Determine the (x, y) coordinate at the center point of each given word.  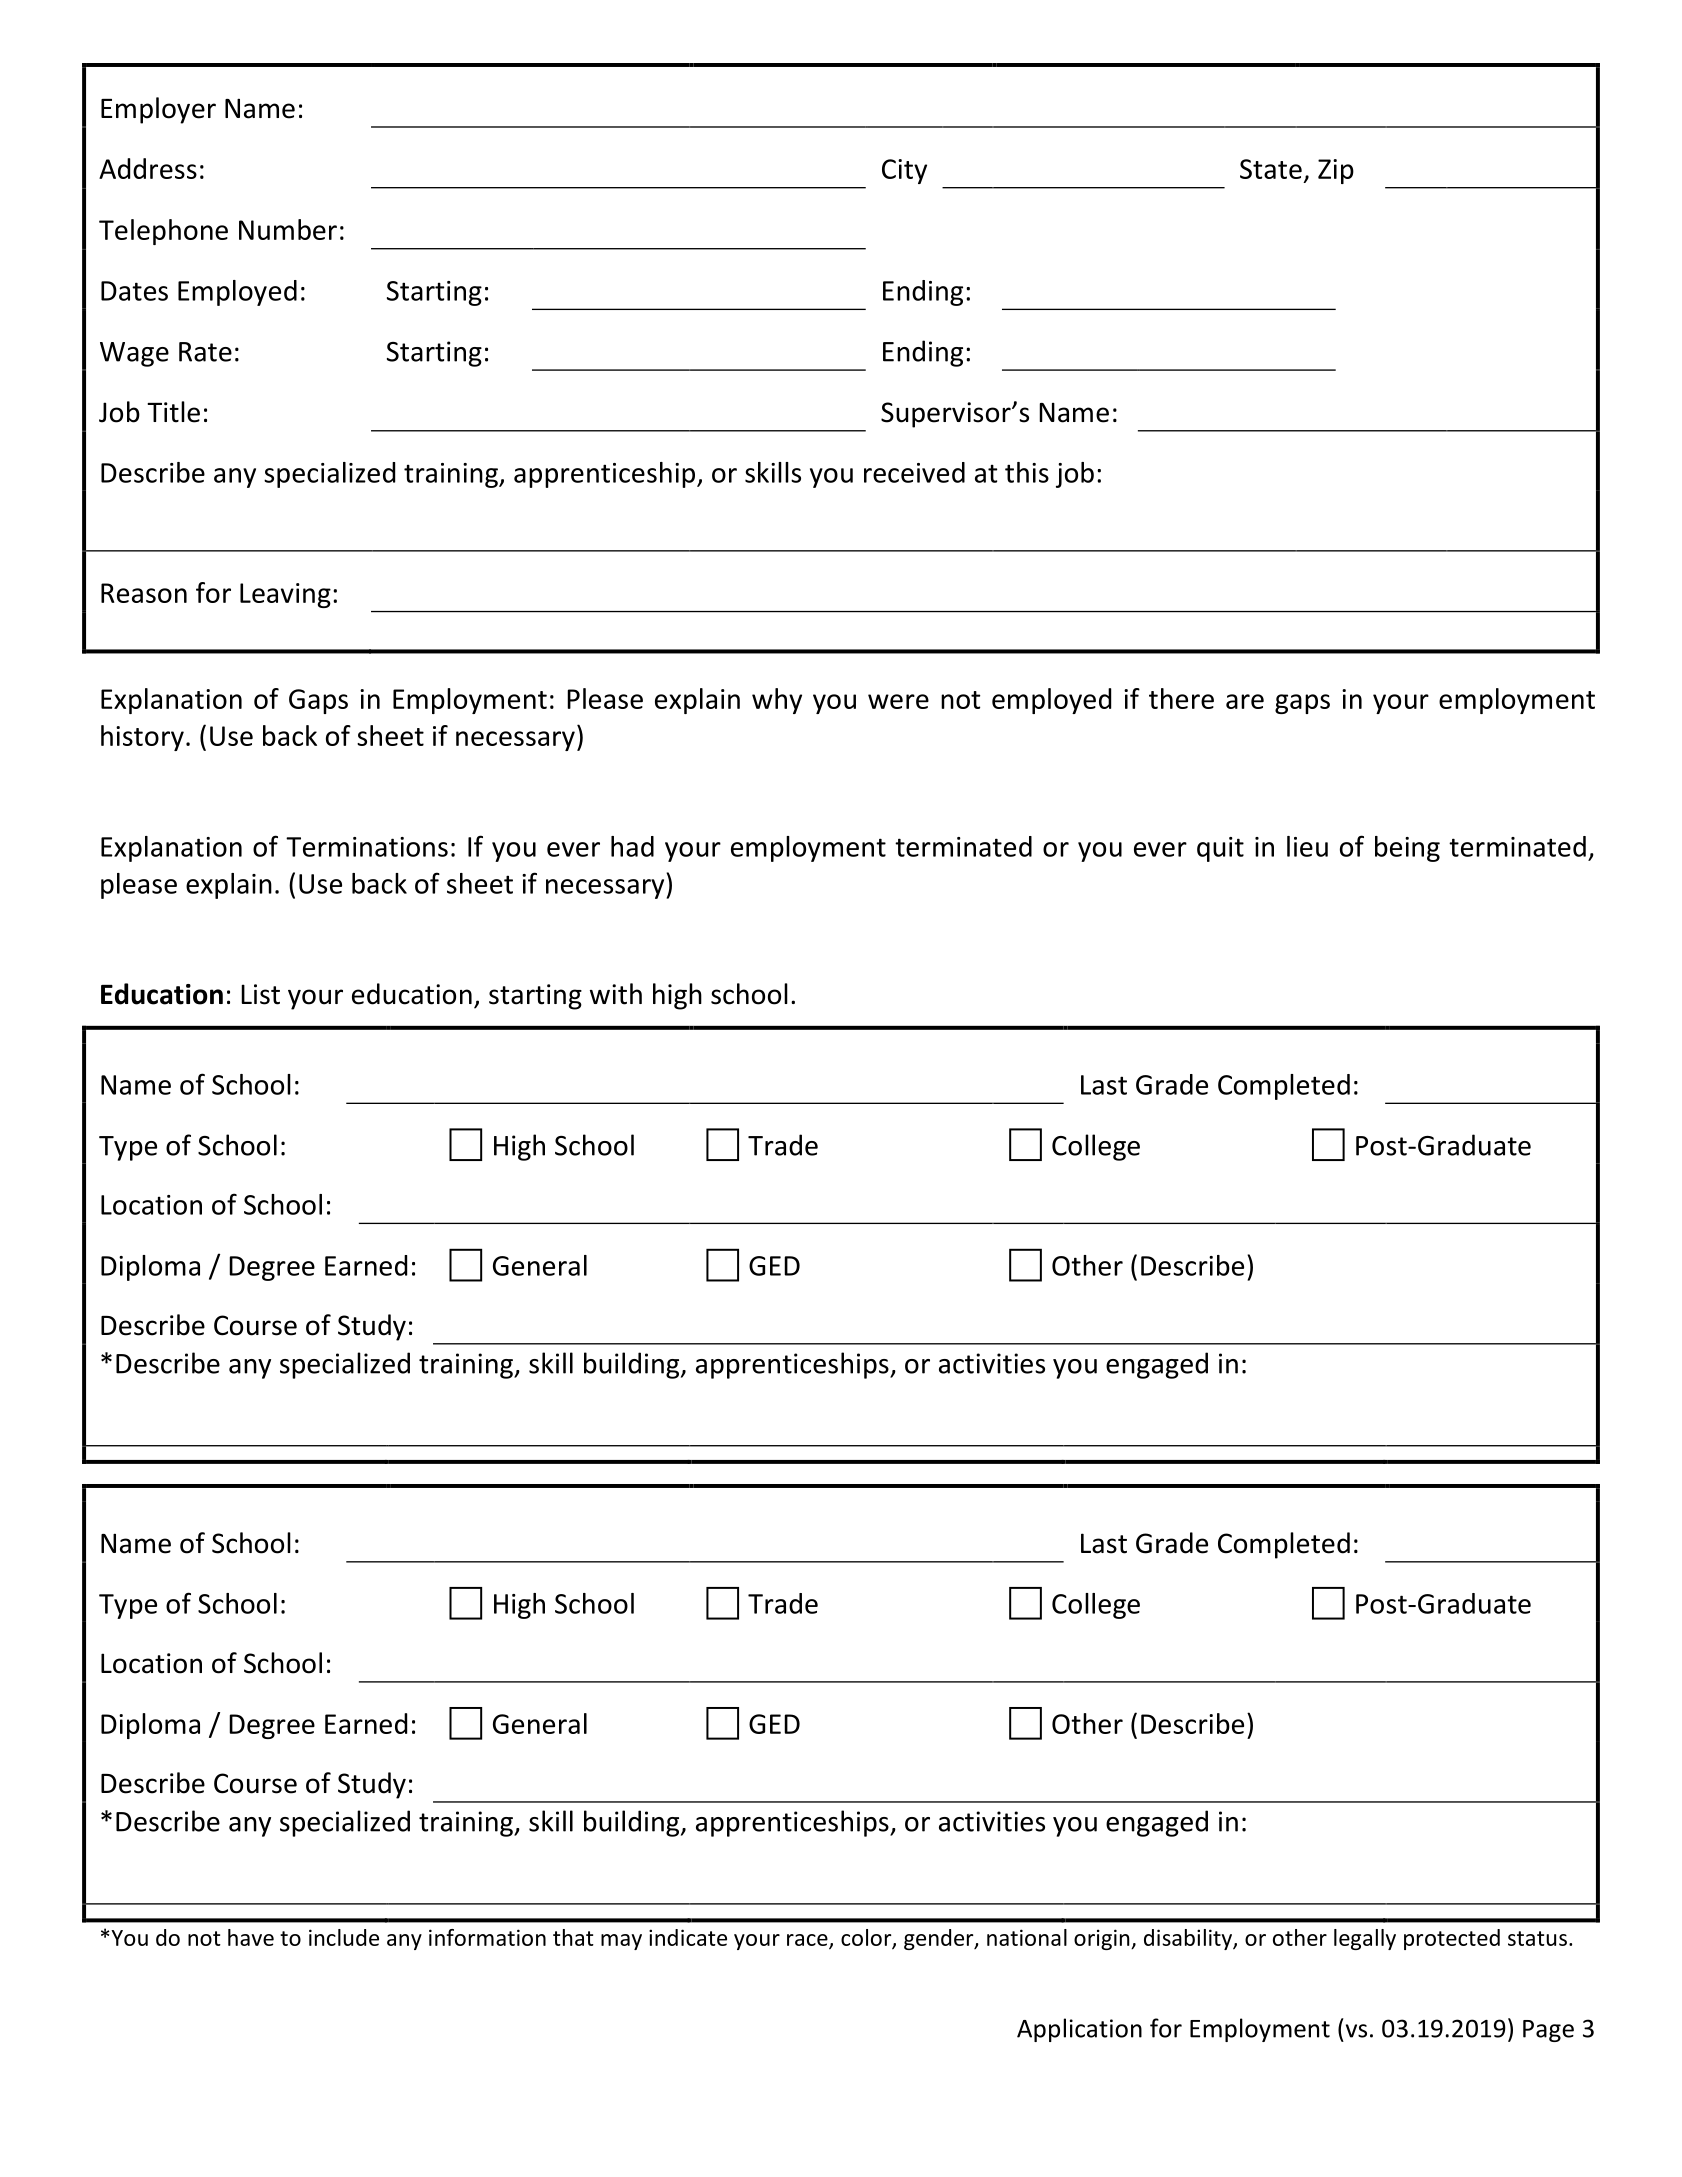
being (1407, 849)
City (904, 171)
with (616, 994)
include (344, 1937)
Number (288, 229)
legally (1365, 1939)
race (808, 1941)
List (260, 994)
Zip (1336, 171)
